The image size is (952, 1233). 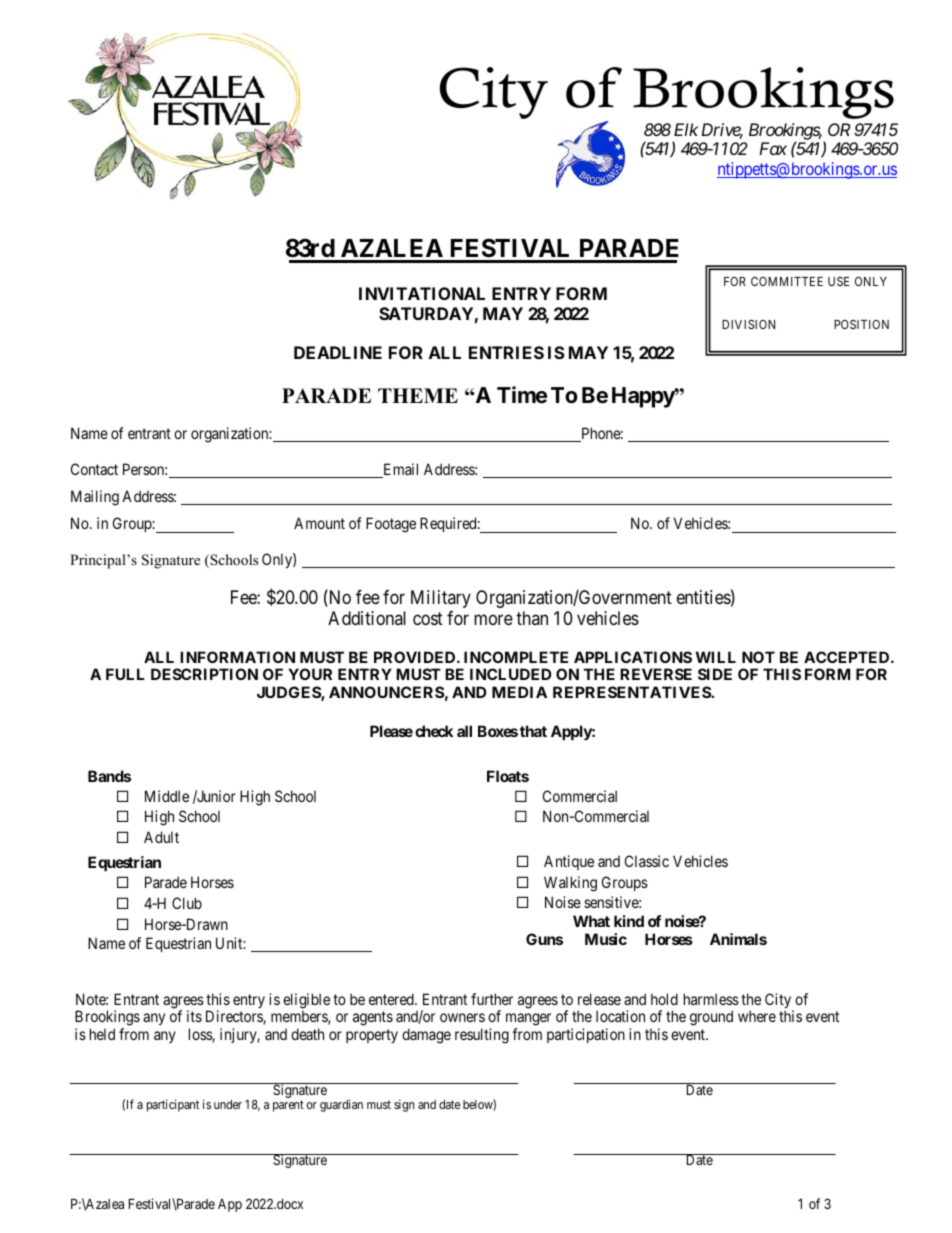 I want to click on THEME, so click(x=418, y=395).
